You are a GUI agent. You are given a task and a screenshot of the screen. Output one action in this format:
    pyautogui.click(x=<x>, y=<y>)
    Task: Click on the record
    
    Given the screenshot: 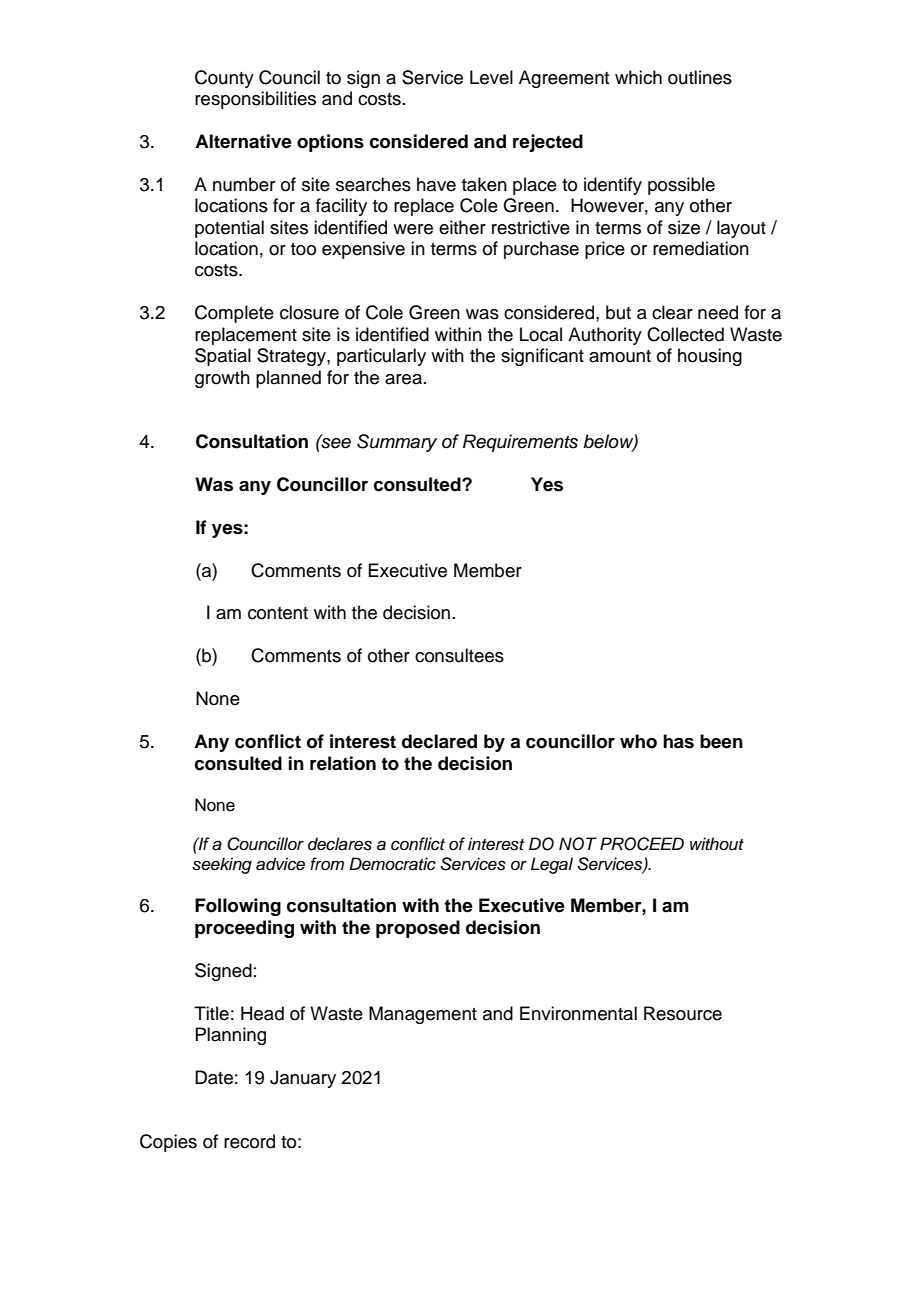 What is the action you would take?
    pyautogui.click(x=249, y=1141)
